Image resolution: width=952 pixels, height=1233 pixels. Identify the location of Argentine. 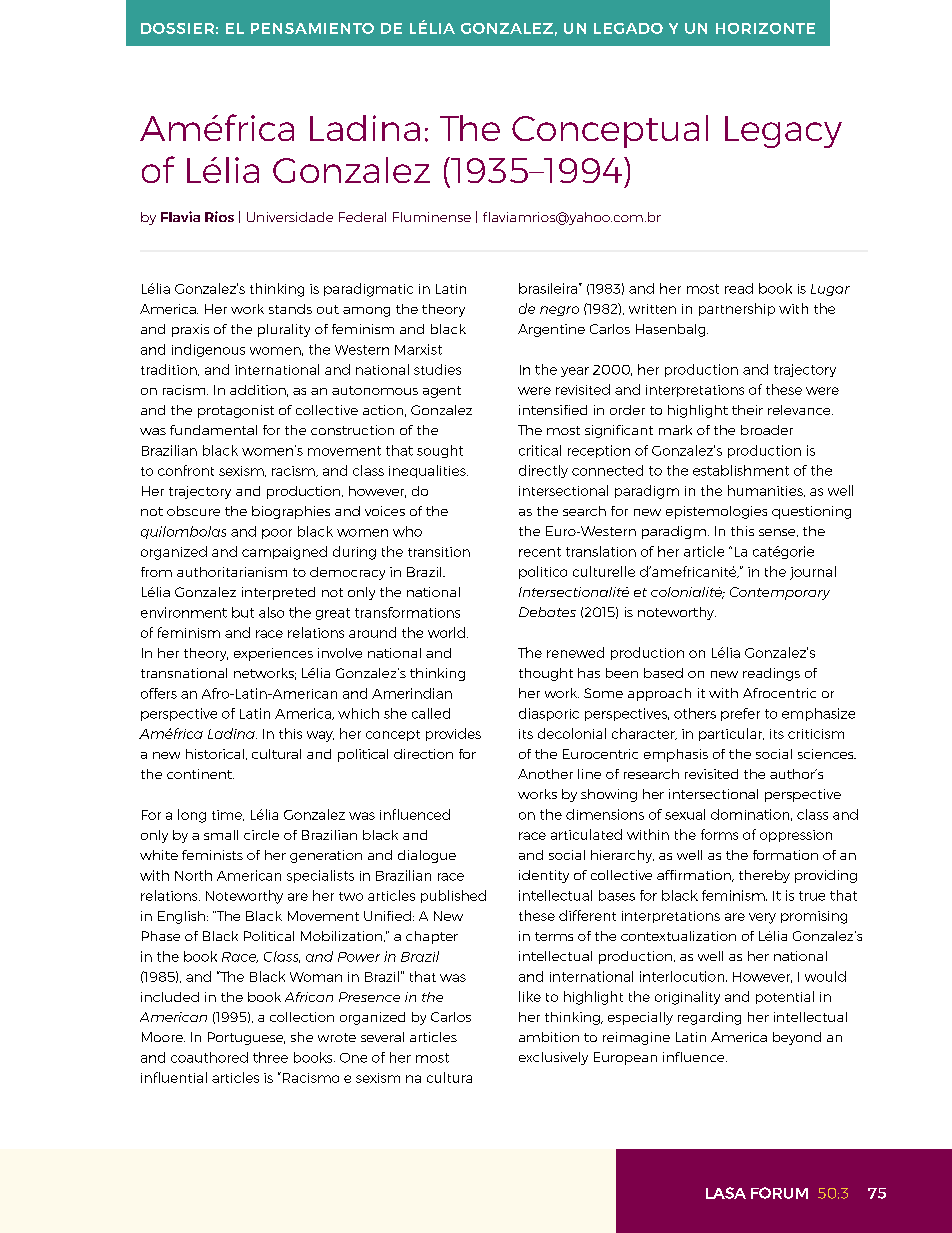
(551, 330).
